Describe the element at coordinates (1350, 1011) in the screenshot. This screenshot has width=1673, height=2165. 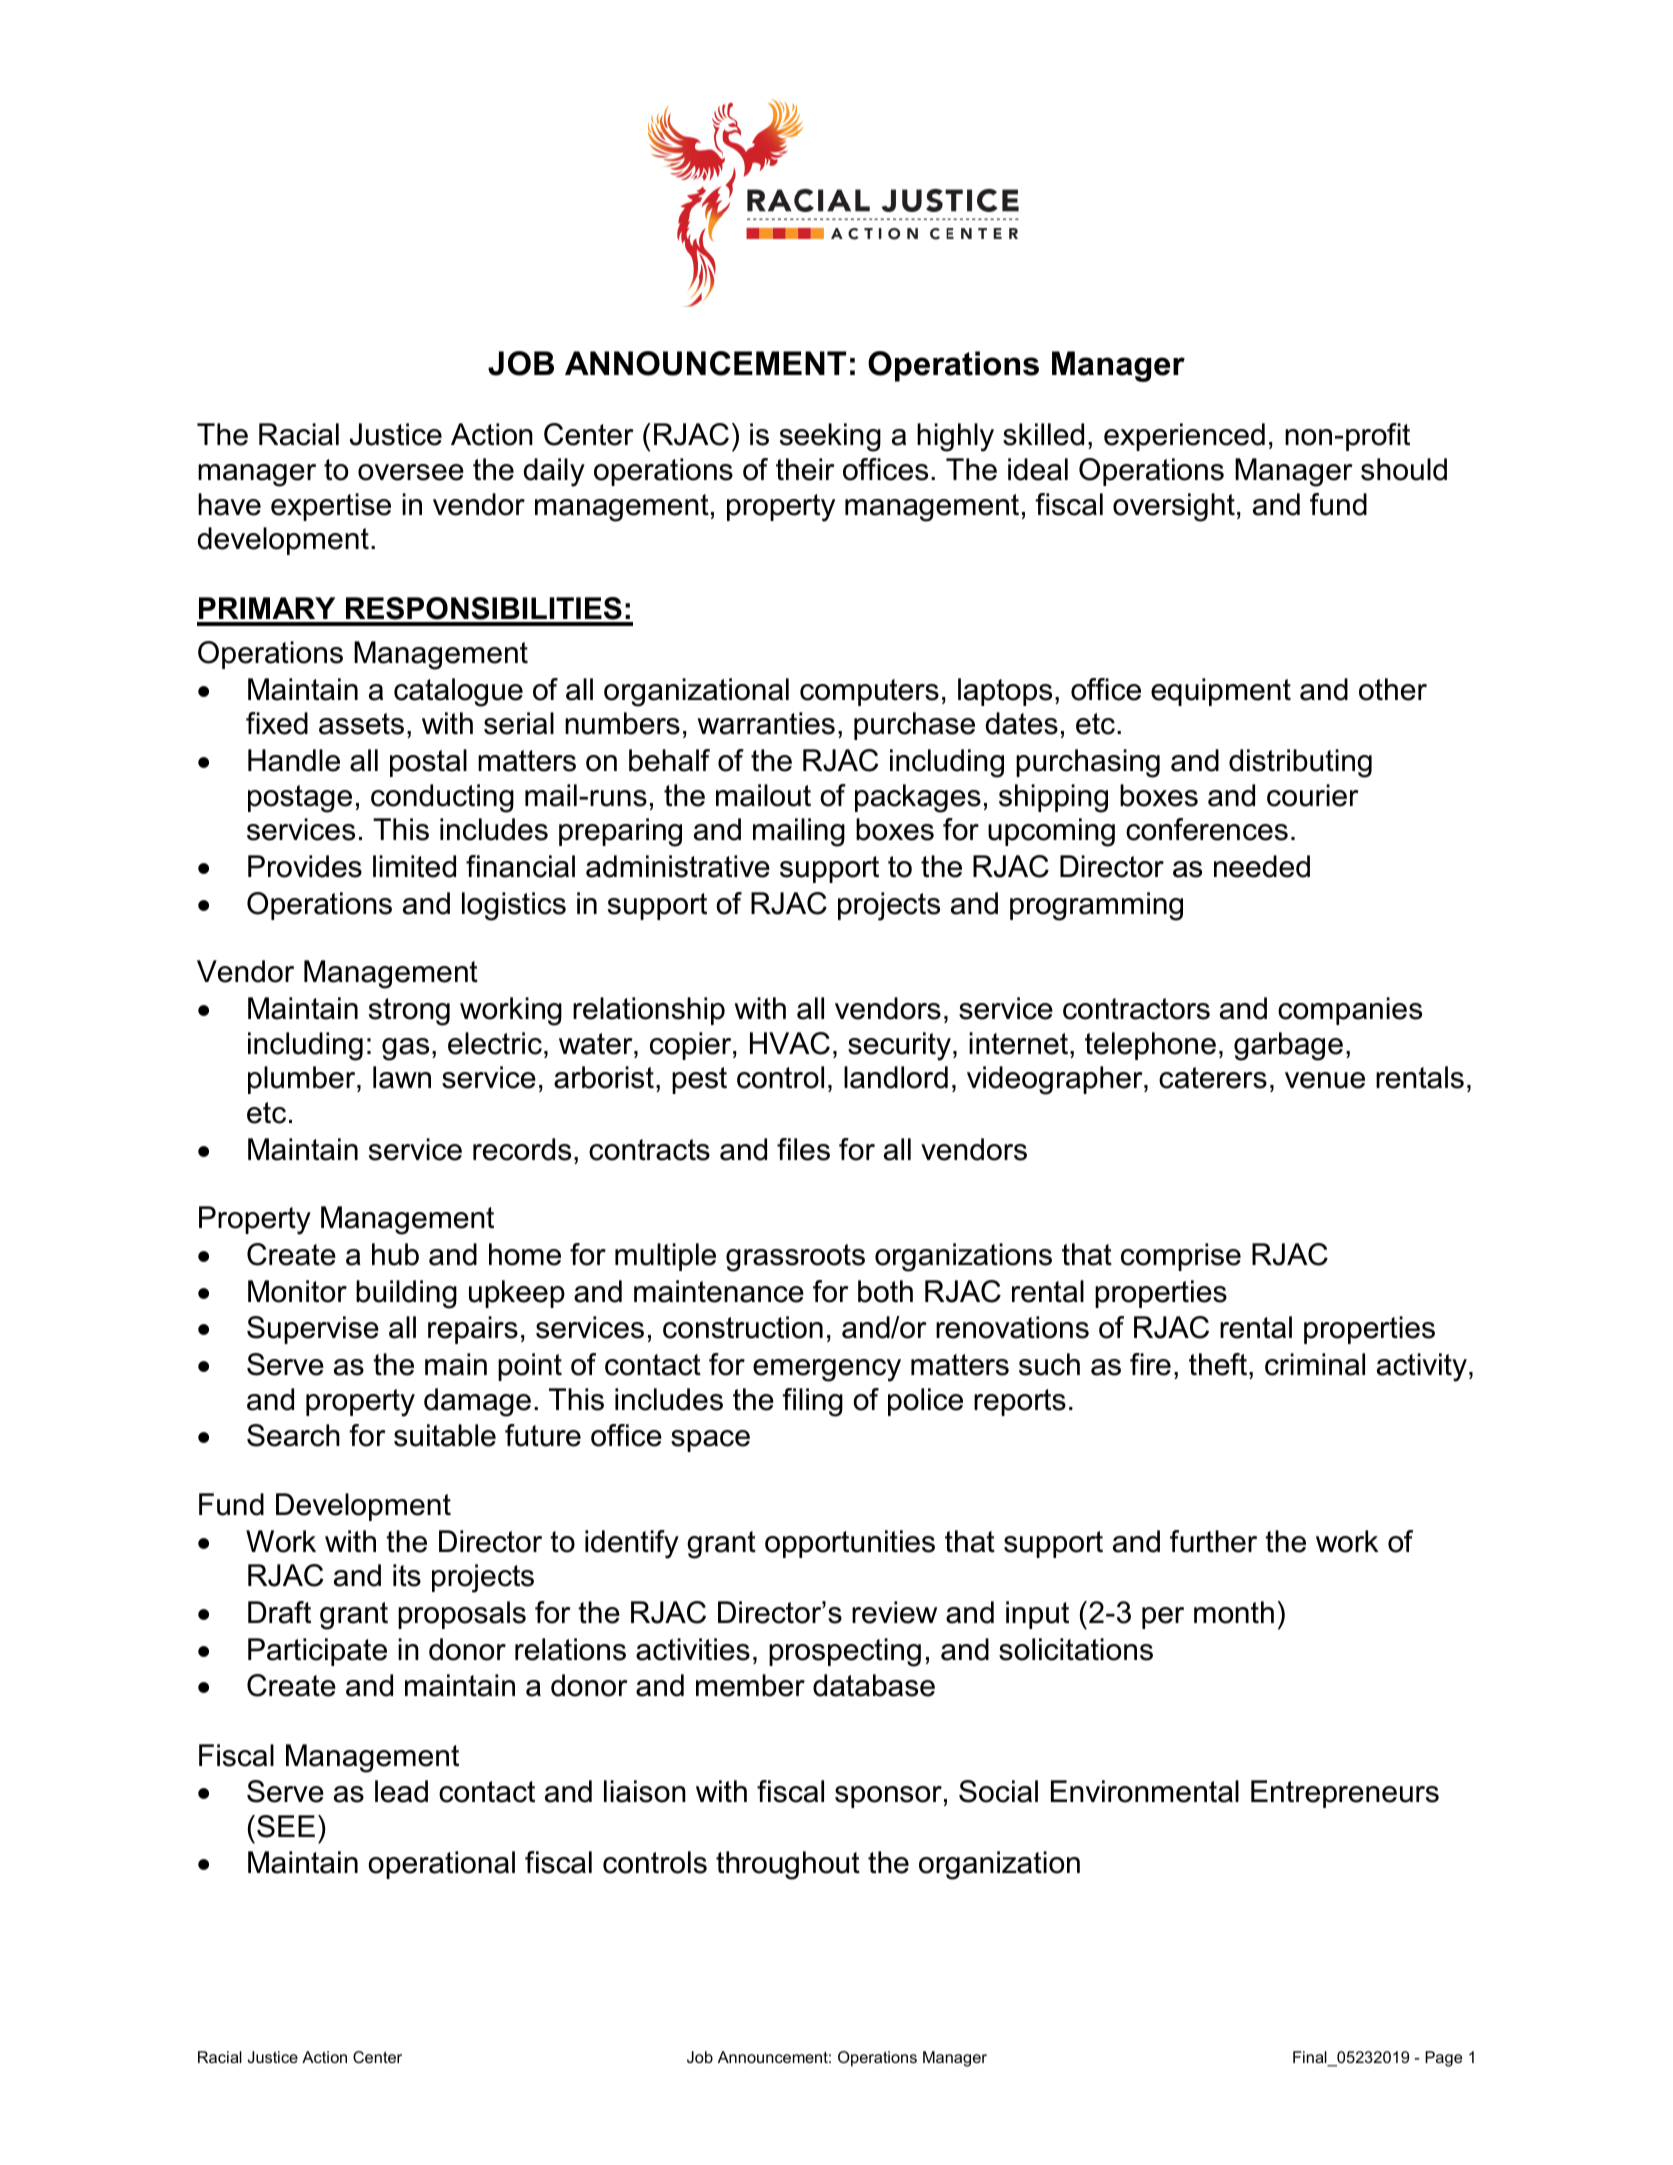
I see `companies` at that location.
